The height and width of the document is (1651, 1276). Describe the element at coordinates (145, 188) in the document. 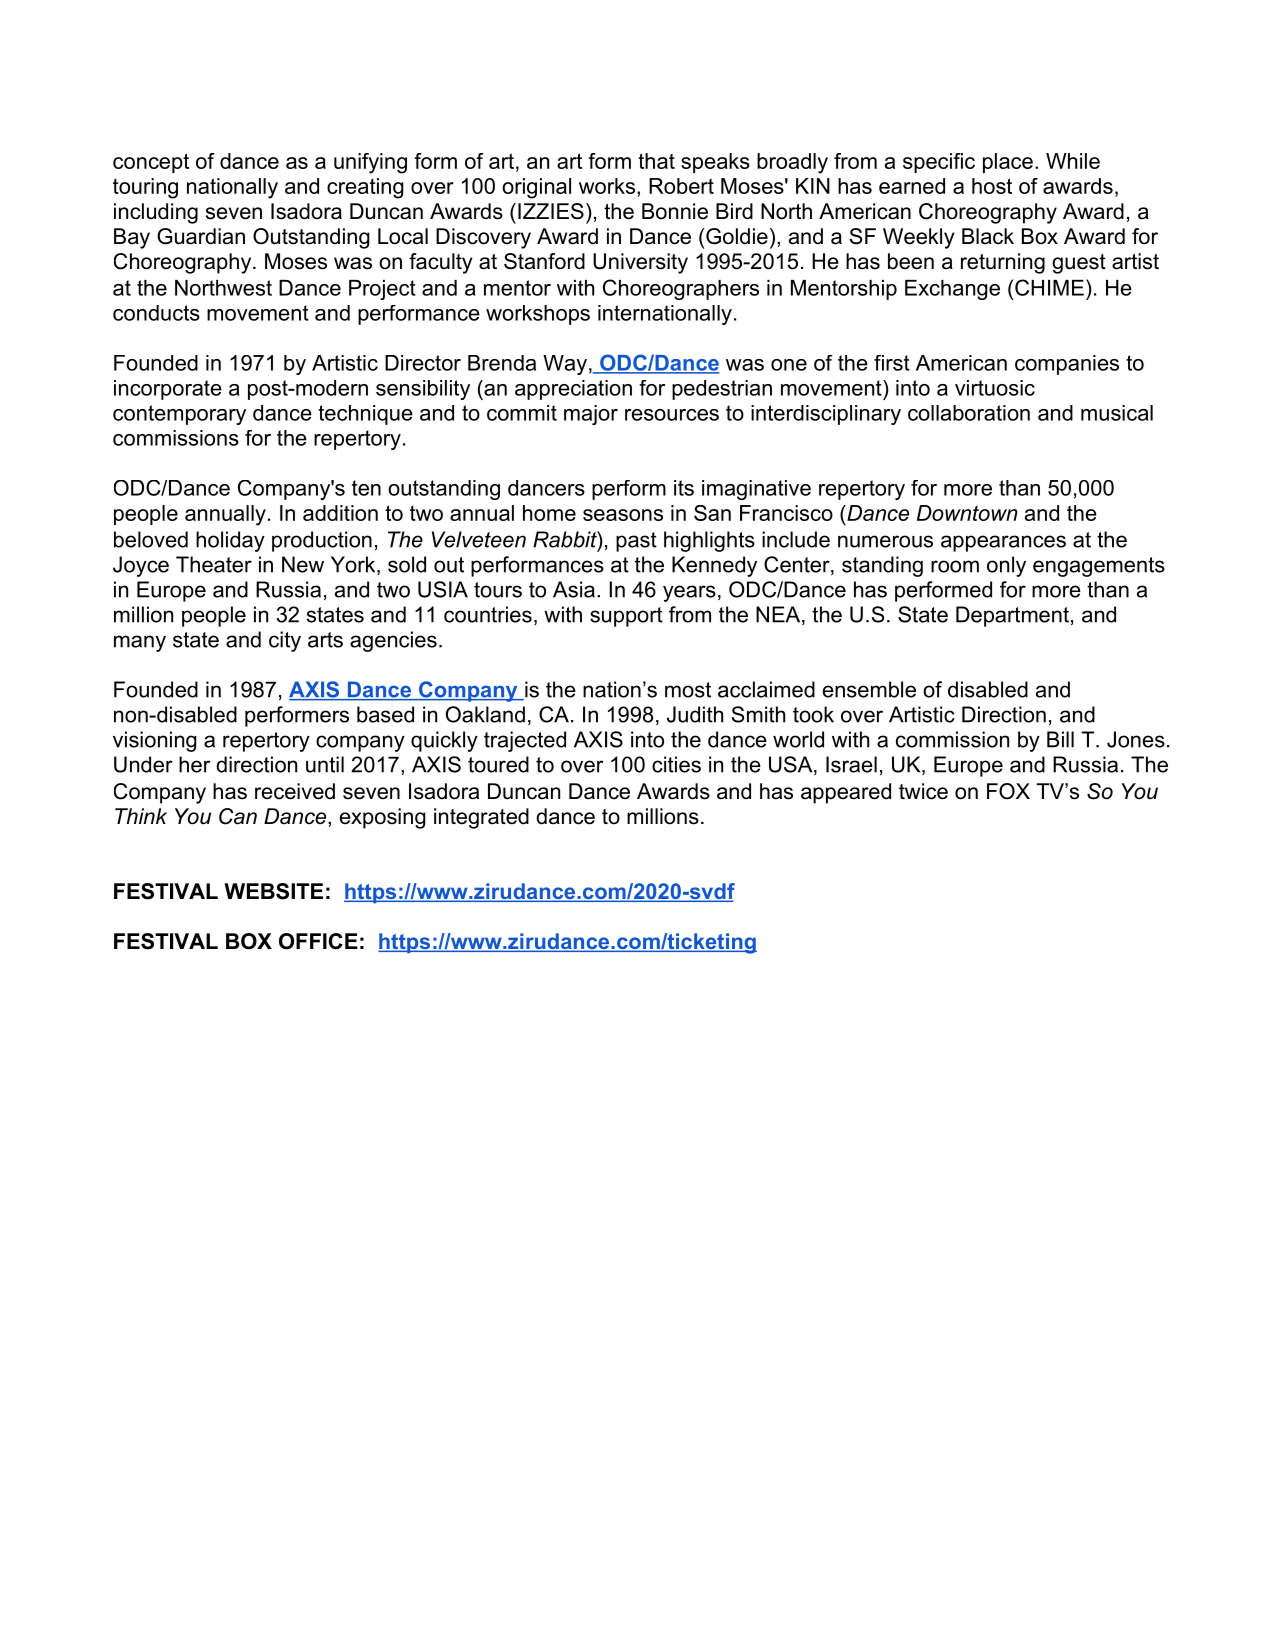

I see `touring` at that location.
